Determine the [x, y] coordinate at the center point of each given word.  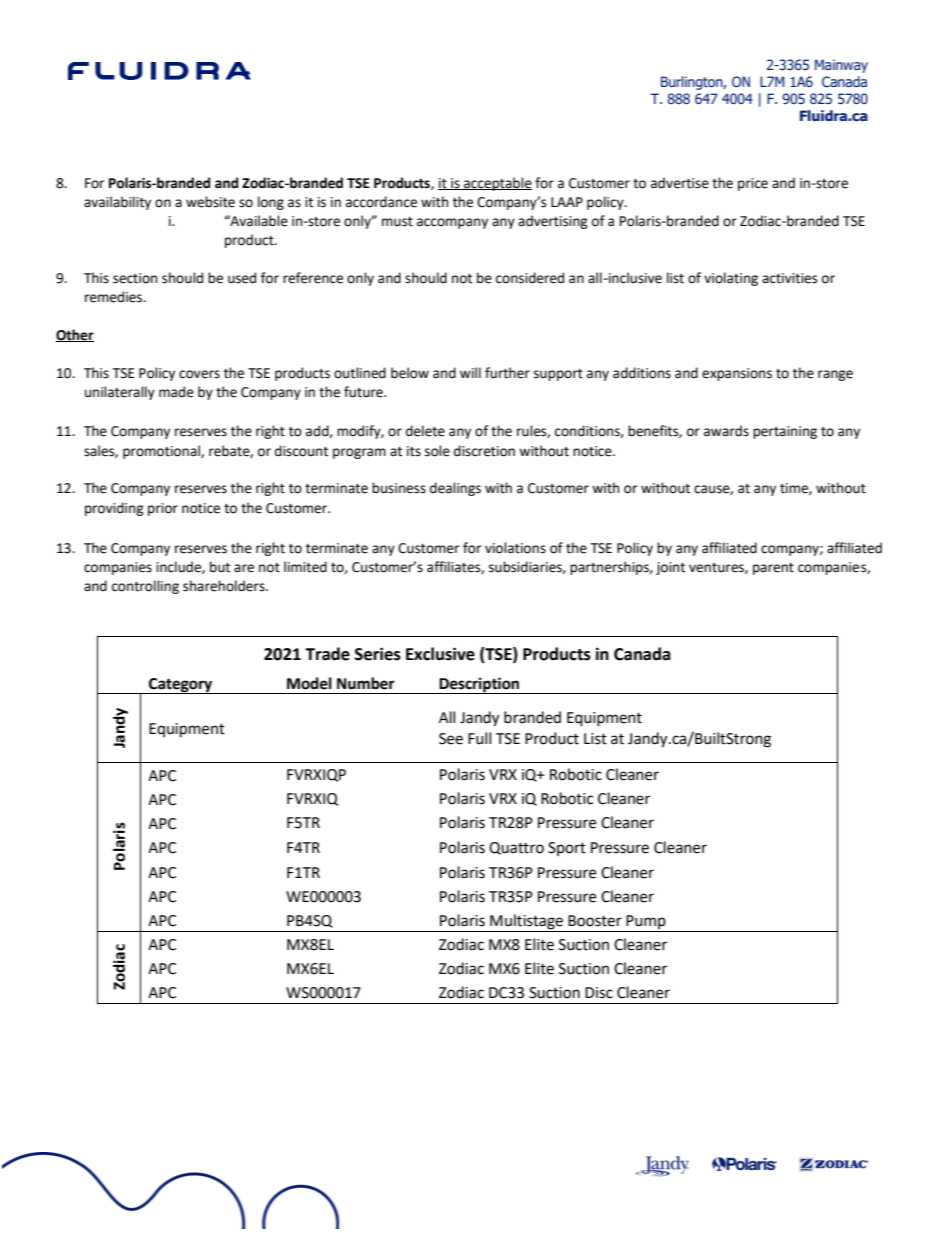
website [210, 202]
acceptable [497, 184]
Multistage [526, 923]
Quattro [516, 848]
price [753, 184]
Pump [646, 923]
